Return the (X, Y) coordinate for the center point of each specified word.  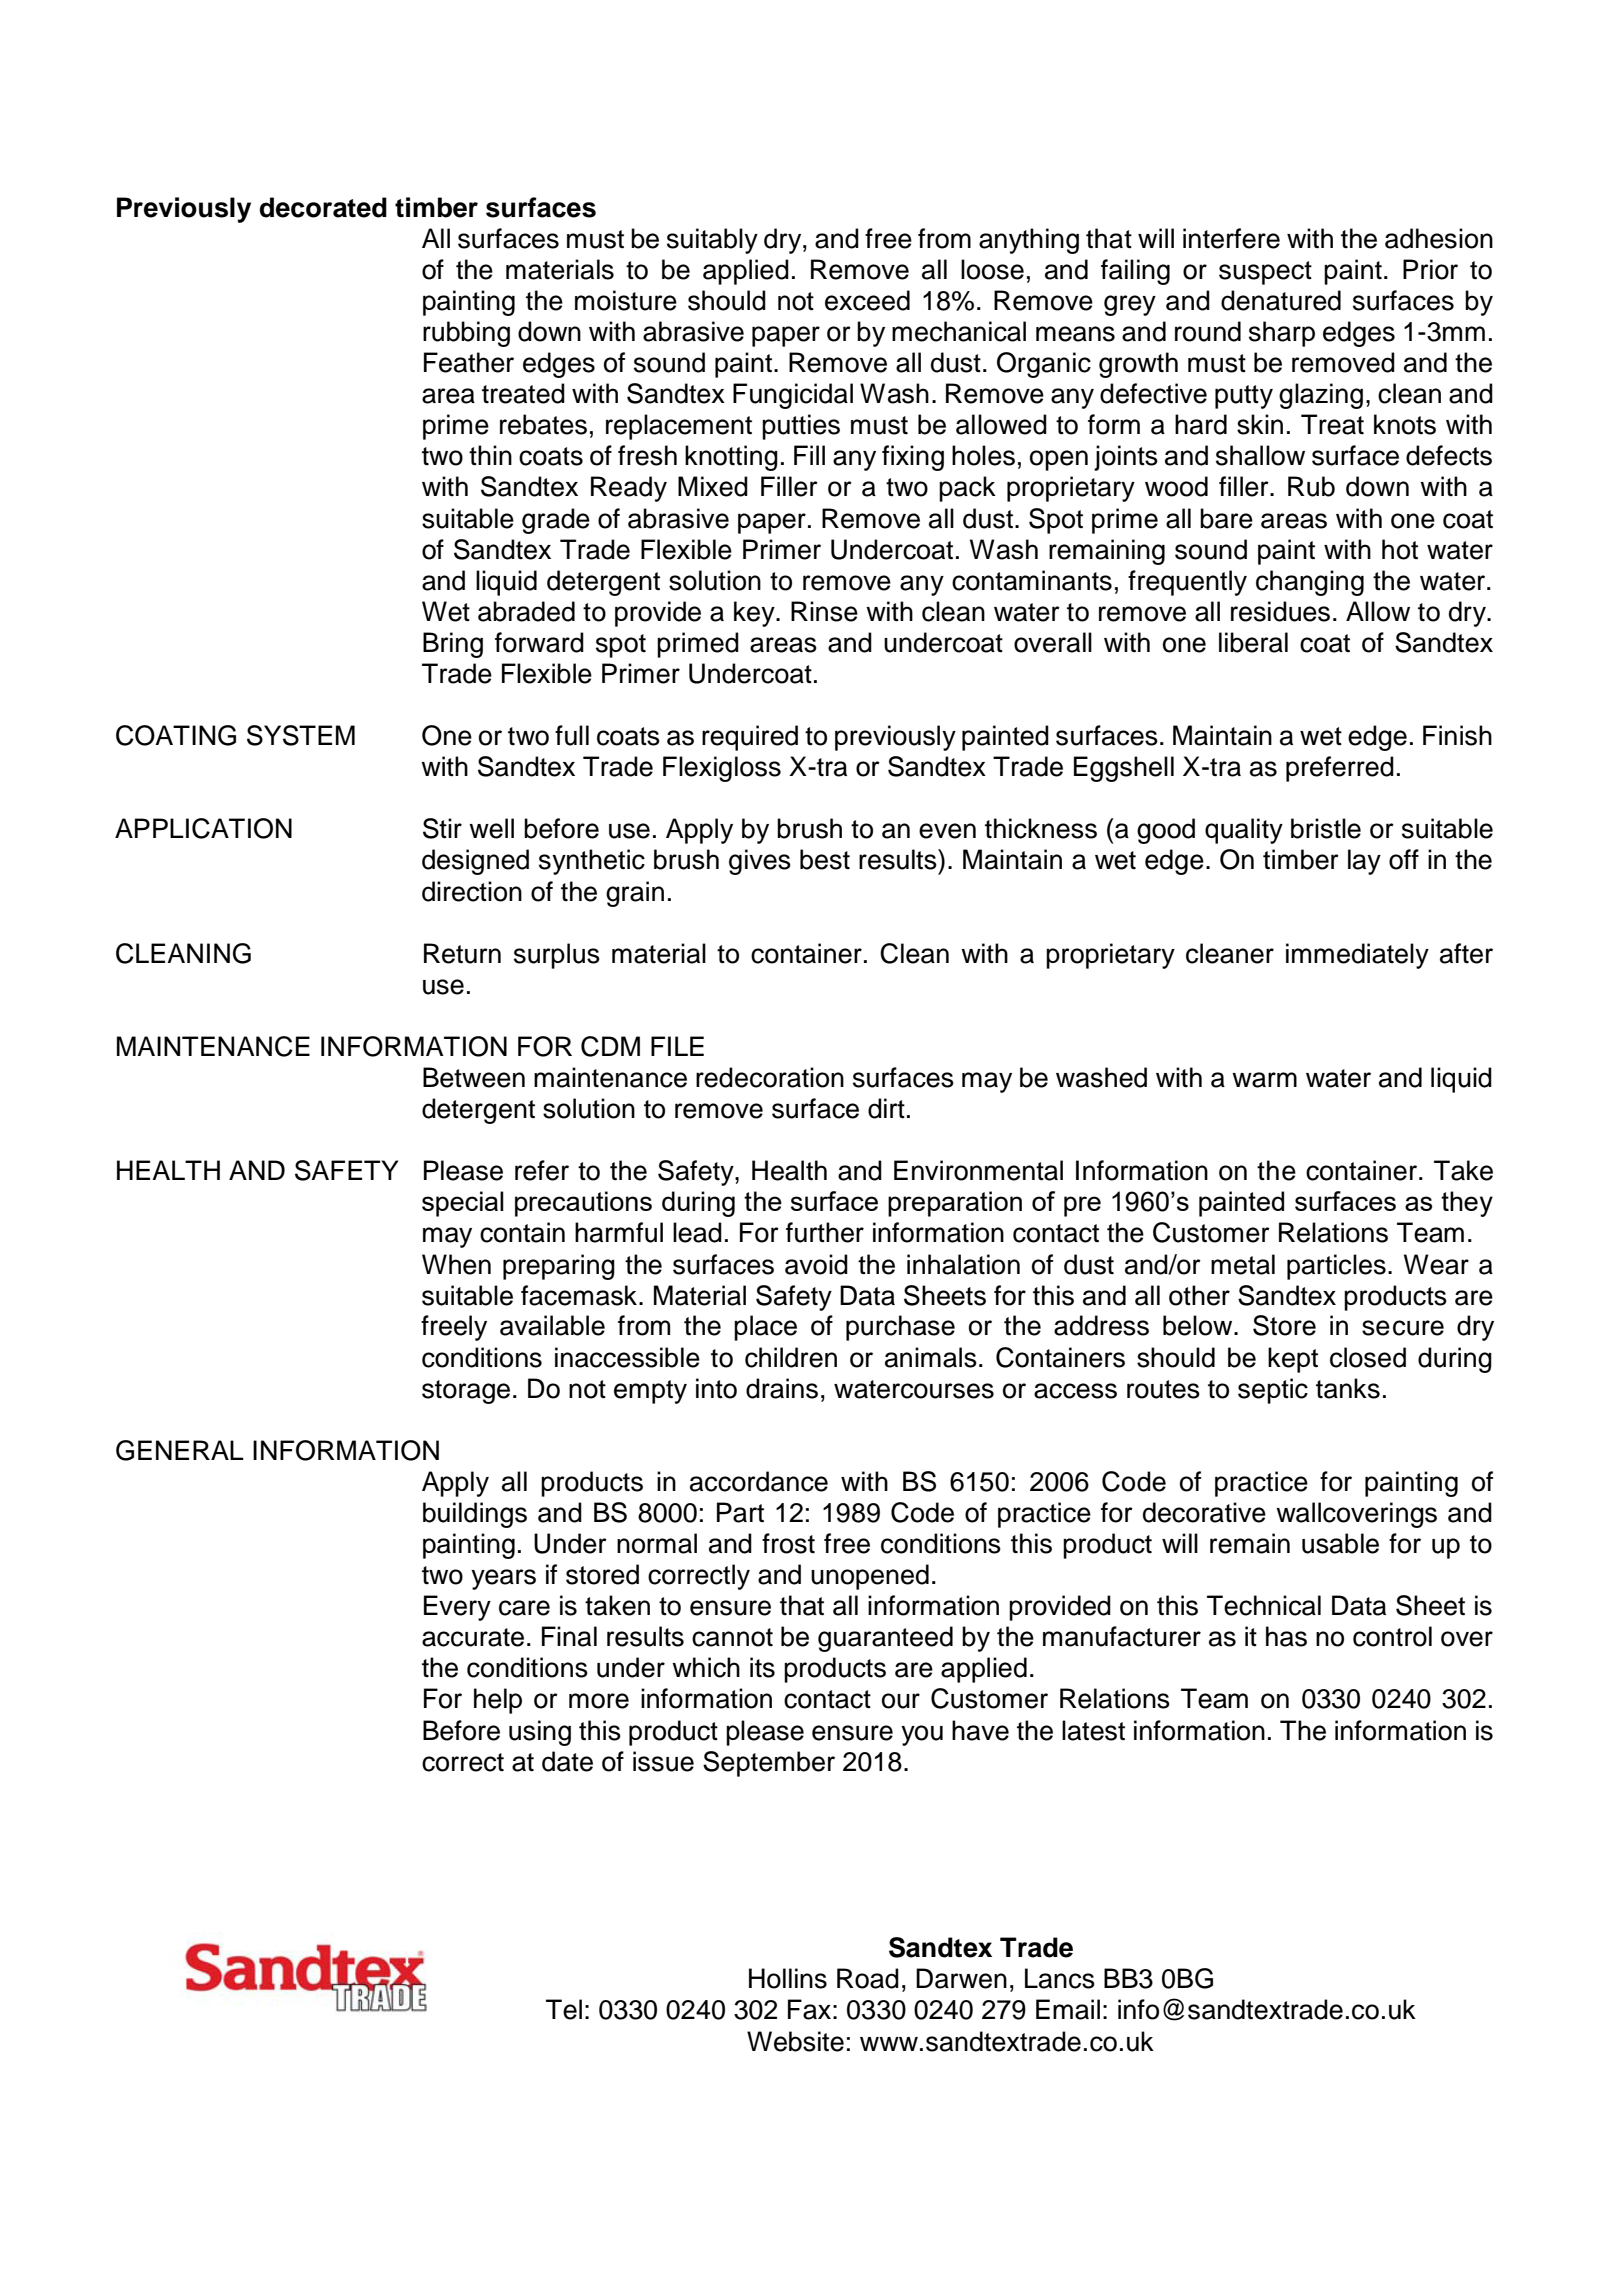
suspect (1265, 273)
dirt (886, 1108)
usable (1340, 1543)
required (750, 738)
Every (457, 1608)
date (567, 1761)
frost (788, 1543)
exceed (867, 300)
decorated (323, 207)
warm (1264, 1080)
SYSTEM (301, 735)
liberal (1253, 642)
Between (474, 1077)
